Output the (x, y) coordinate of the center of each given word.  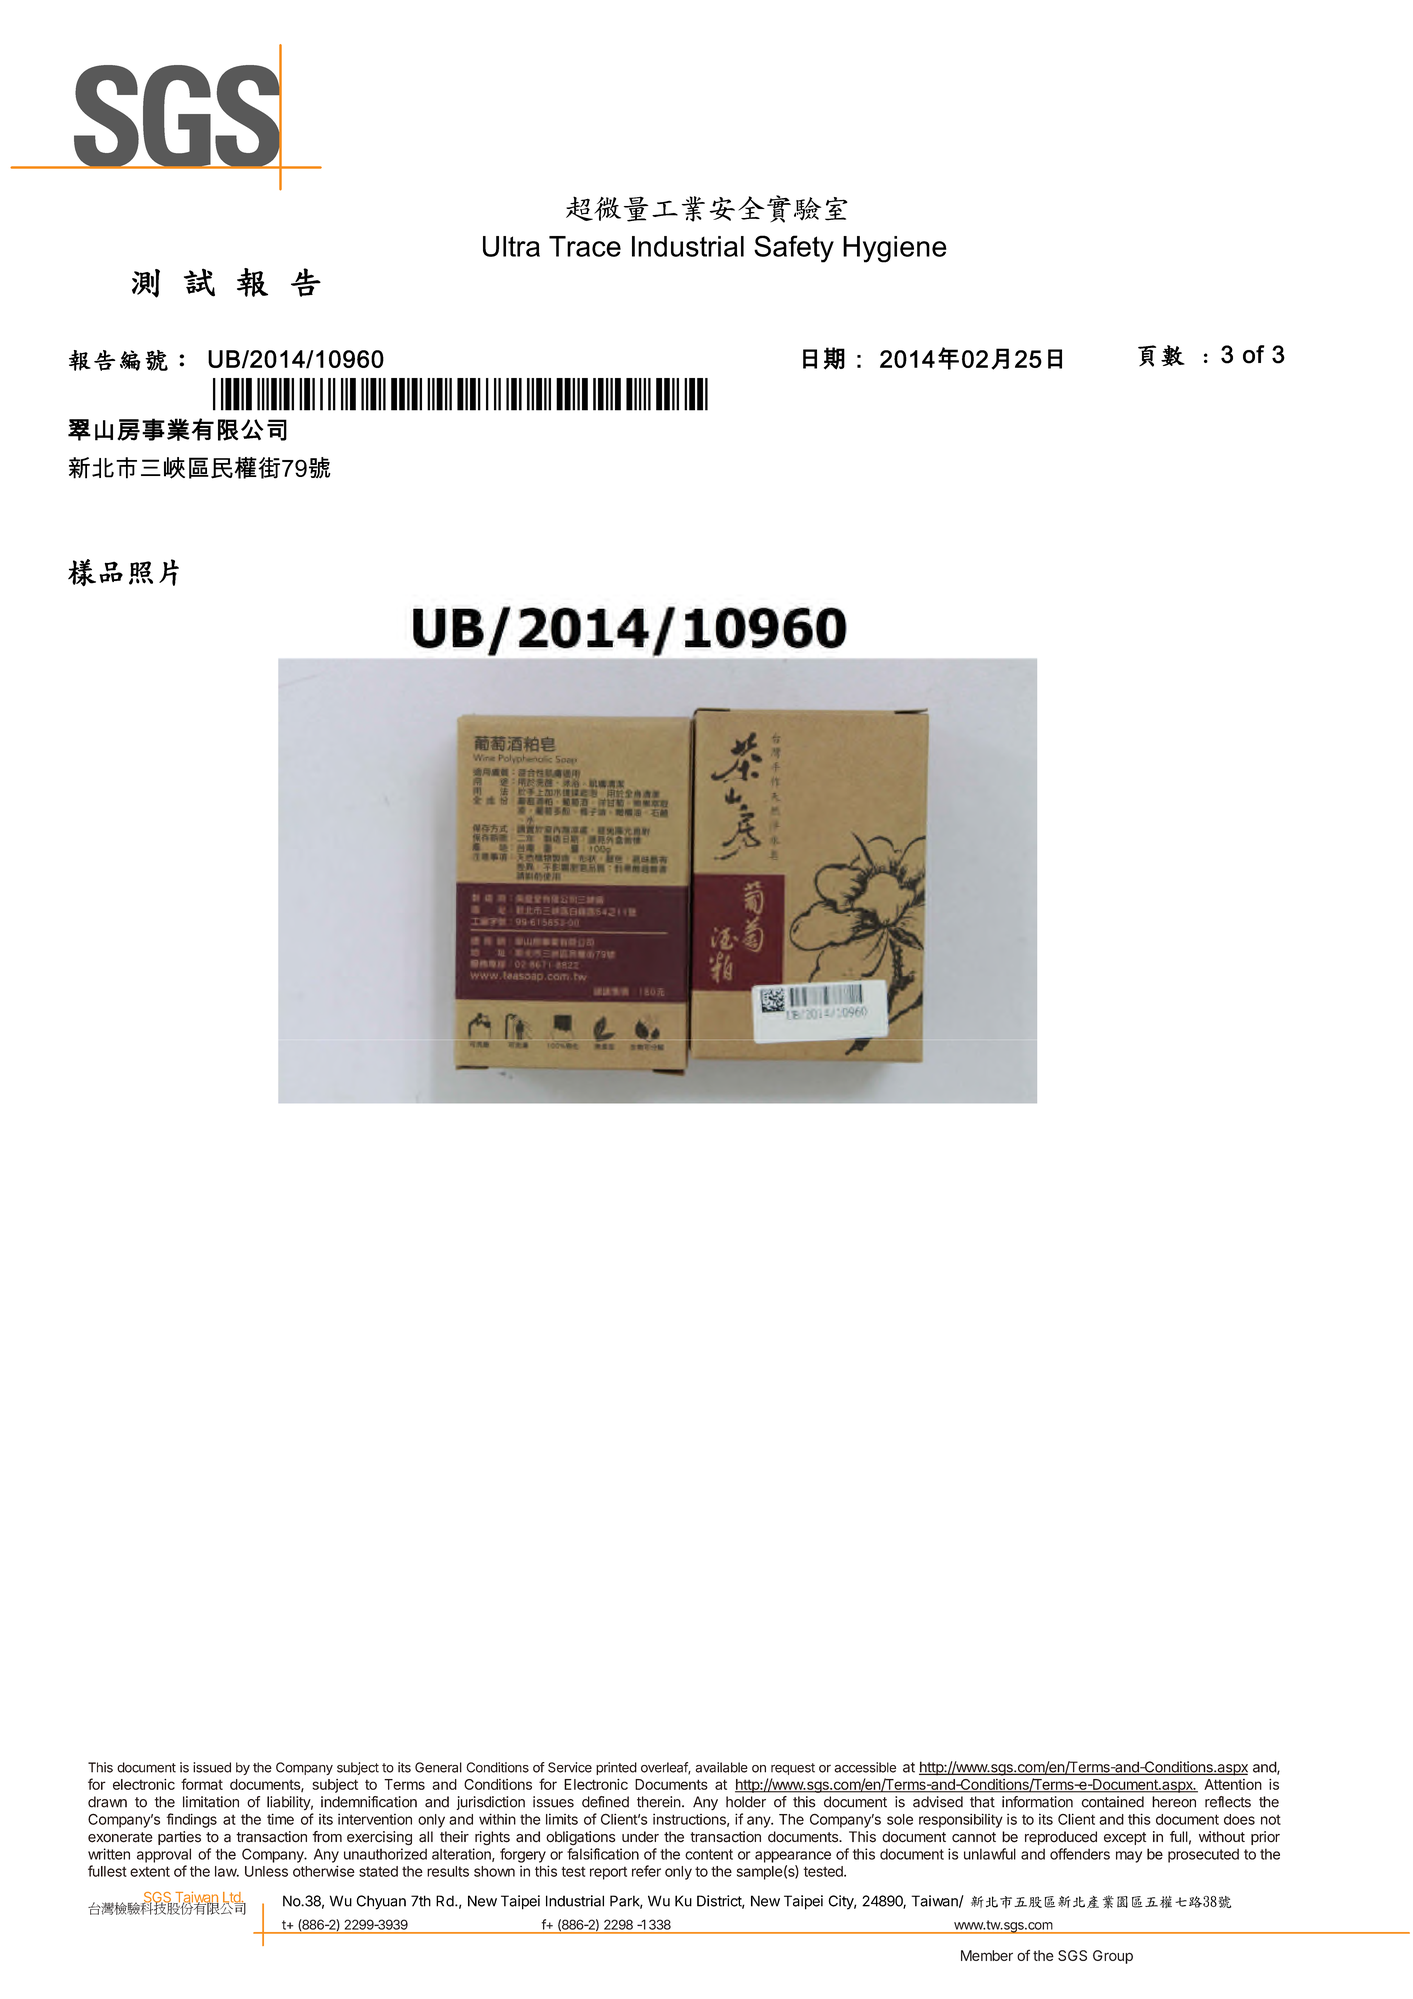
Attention (1233, 1784)
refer (646, 1871)
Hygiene (895, 249)
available (721, 1767)
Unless (266, 1871)
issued (212, 1767)
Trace (585, 246)
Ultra (511, 246)
